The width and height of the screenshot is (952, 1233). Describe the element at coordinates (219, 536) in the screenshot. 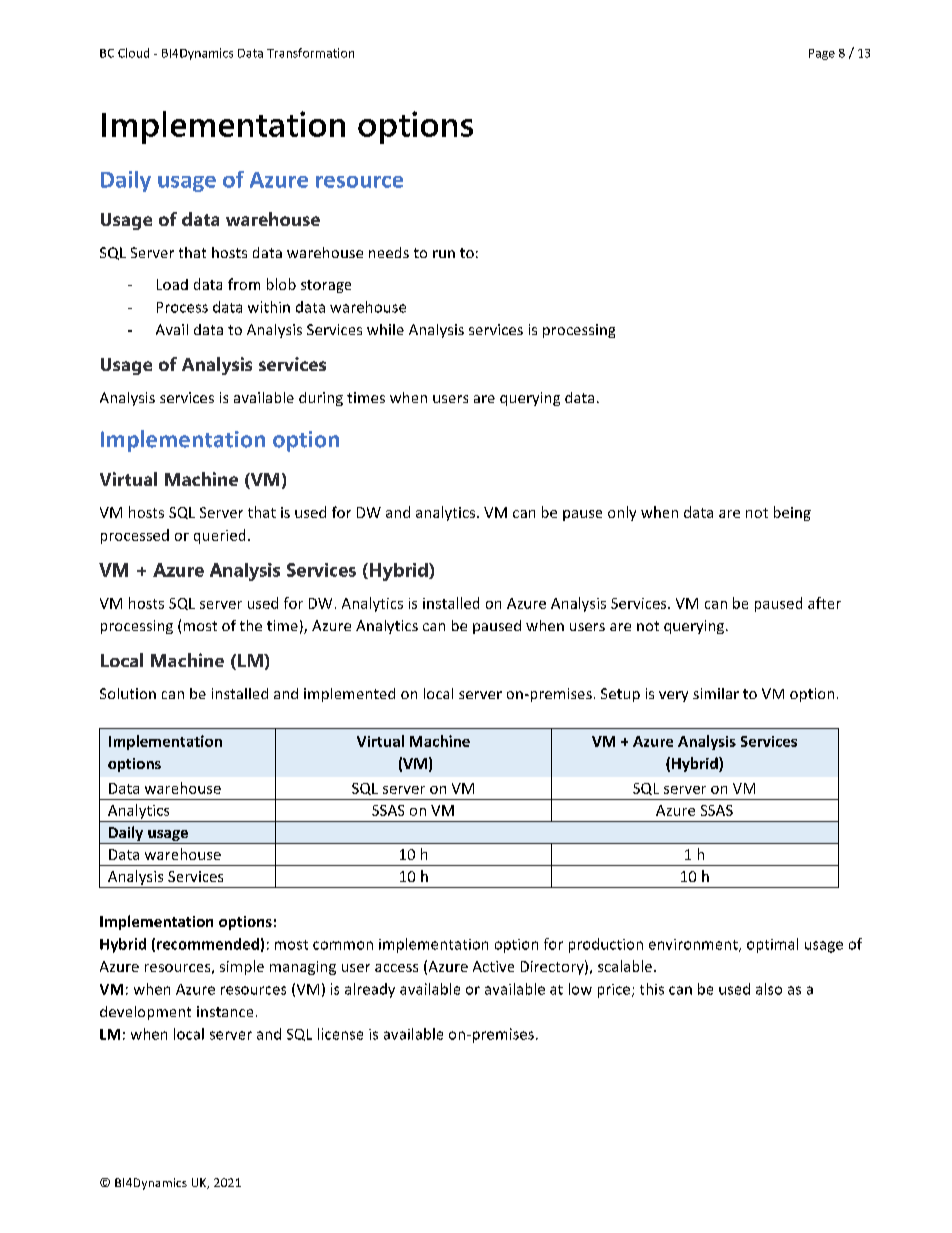

I see `queried` at that location.
